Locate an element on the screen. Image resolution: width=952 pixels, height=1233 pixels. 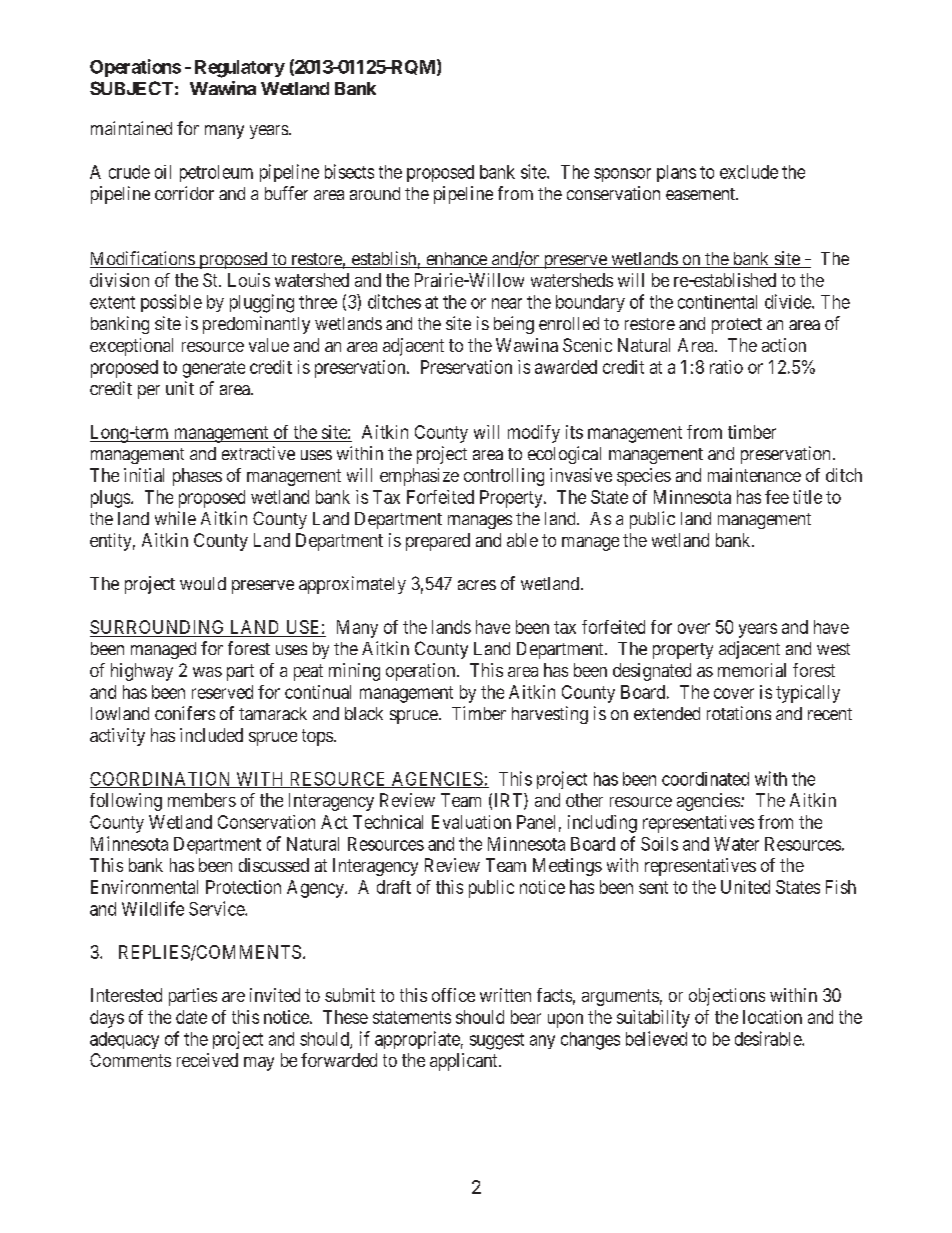
modify is located at coordinates (534, 434).
